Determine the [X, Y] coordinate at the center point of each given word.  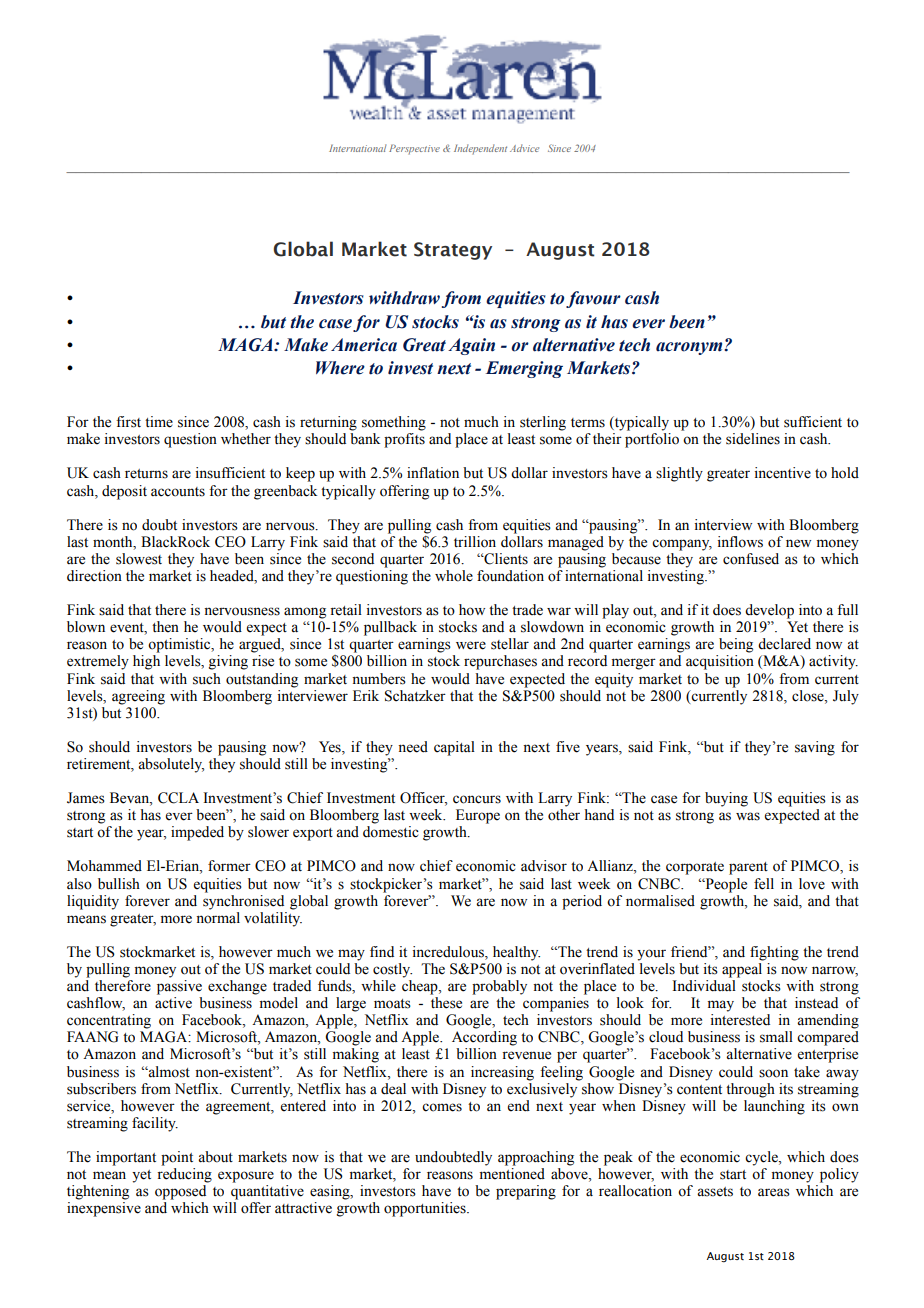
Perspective [414, 149]
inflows [740, 542]
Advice [524, 148]
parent [748, 868]
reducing [184, 1175]
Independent [480, 149]
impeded [197, 833]
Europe [478, 816]
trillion [475, 542]
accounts [178, 492]
